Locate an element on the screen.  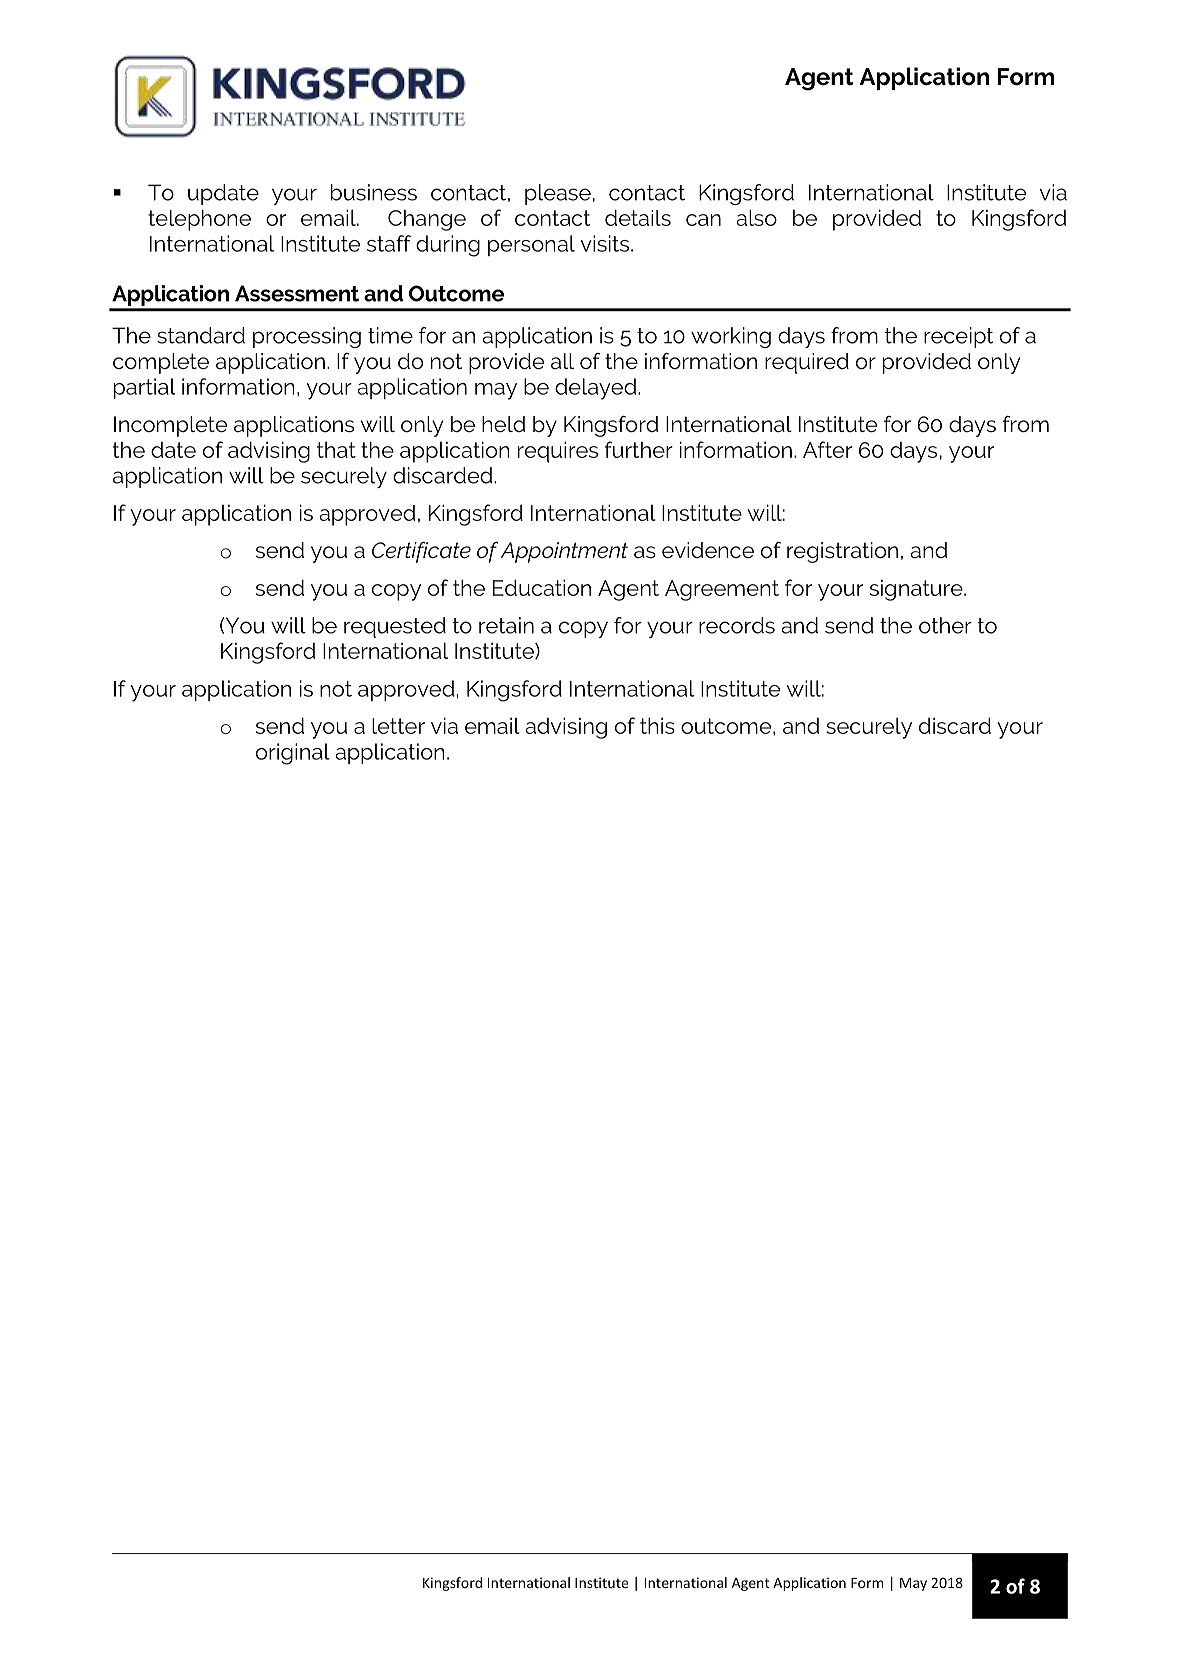
other is located at coordinates (945, 625).
